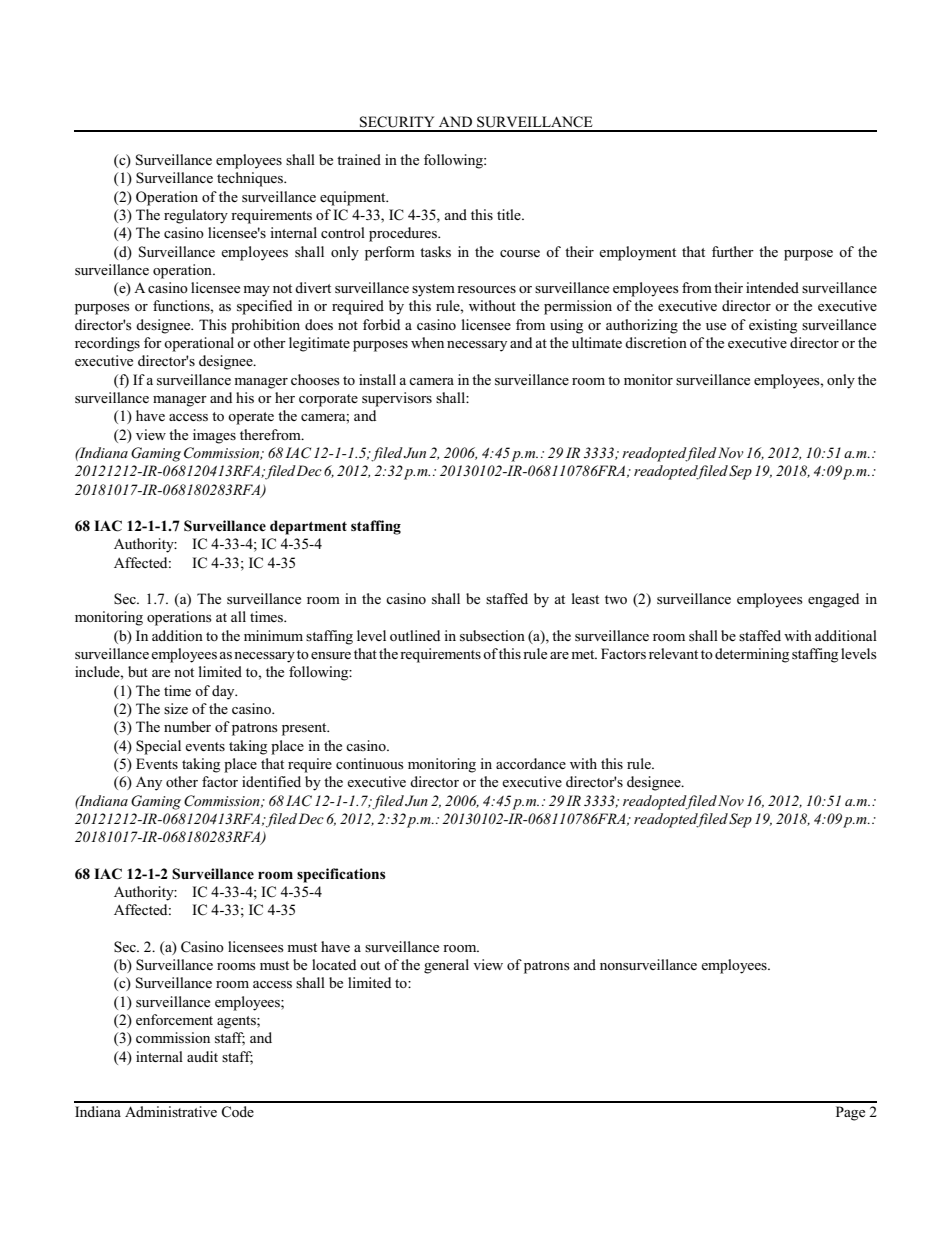  Describe the element at coordinates (176, 708) in the screenshot. I see `size` at that location.
